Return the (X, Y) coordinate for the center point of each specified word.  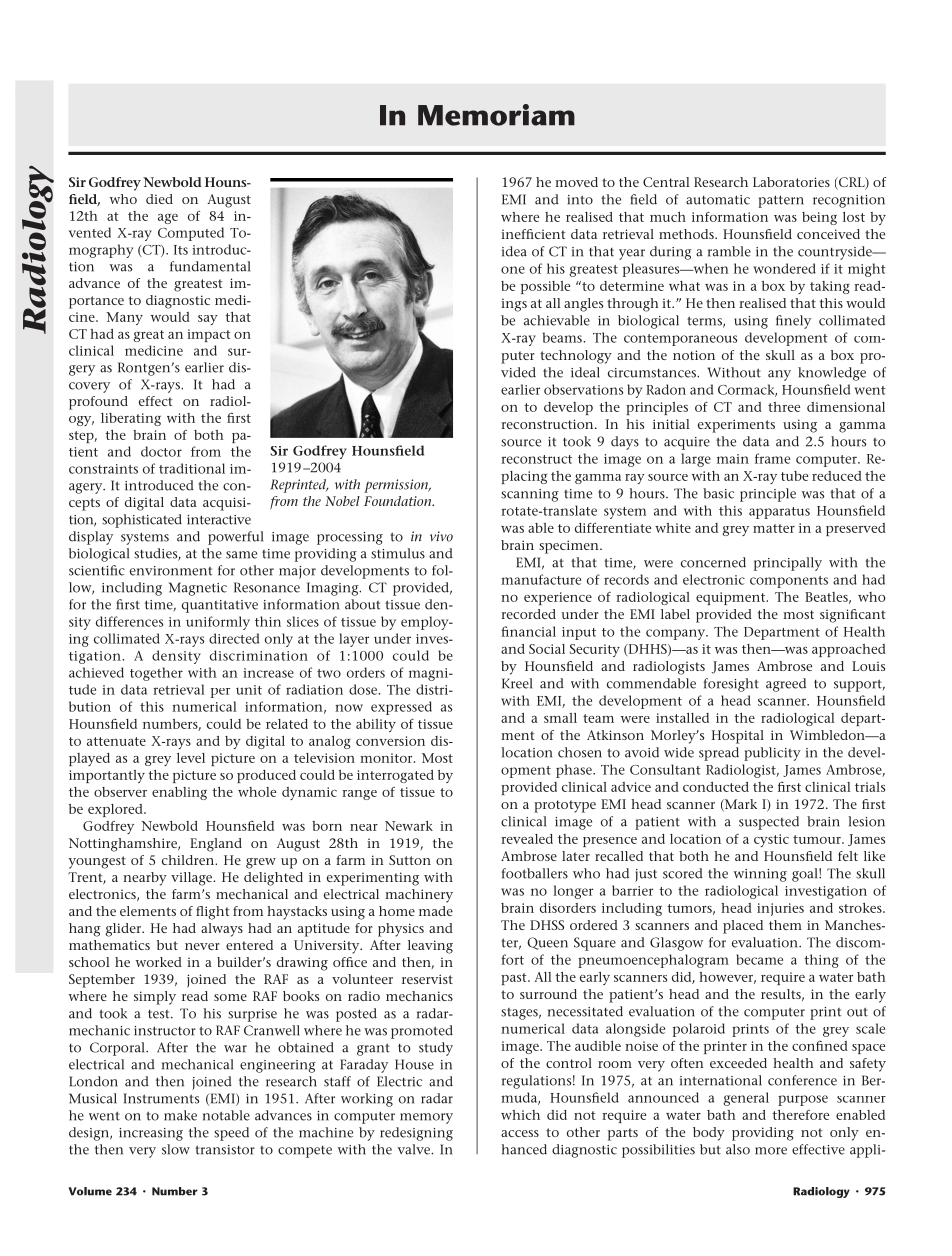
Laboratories (791, 182)
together (156, 674)
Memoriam (496, 115)
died (159, 199)
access (520, 1133)
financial (528, 631)
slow (176, 1149)
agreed (786, 685)
